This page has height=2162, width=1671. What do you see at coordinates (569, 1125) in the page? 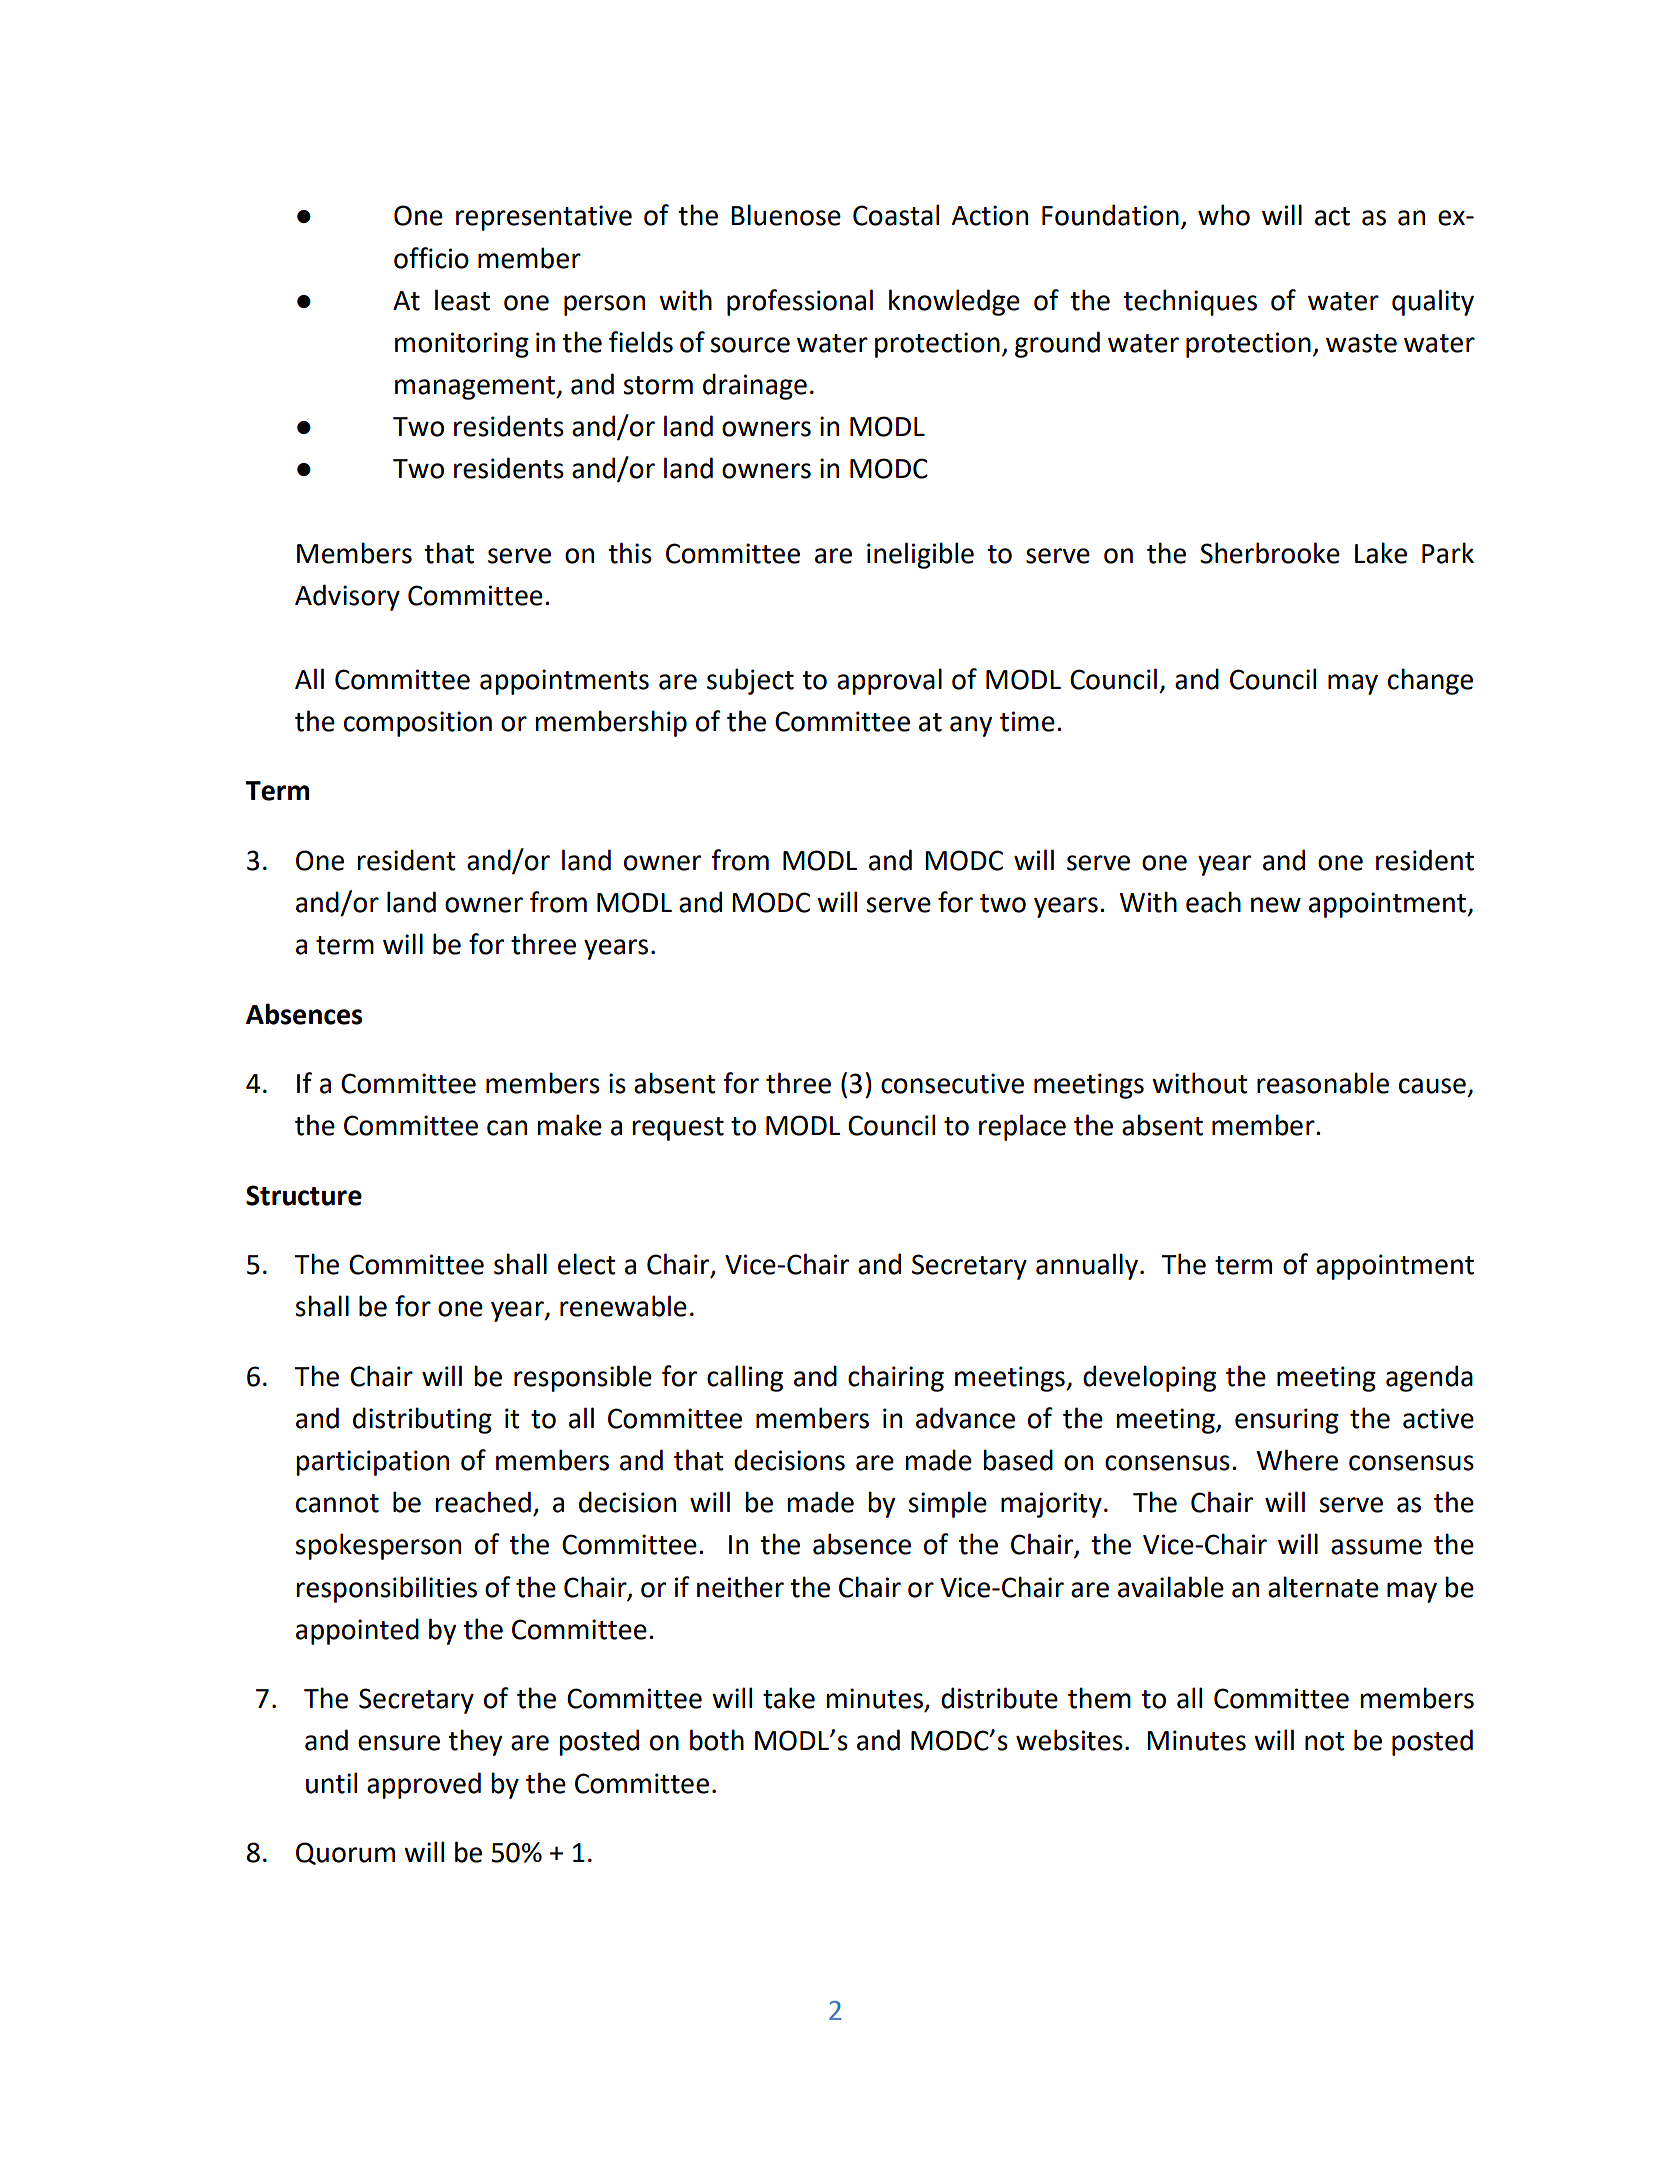
I see `make` at bounding box center [569, 1125].
